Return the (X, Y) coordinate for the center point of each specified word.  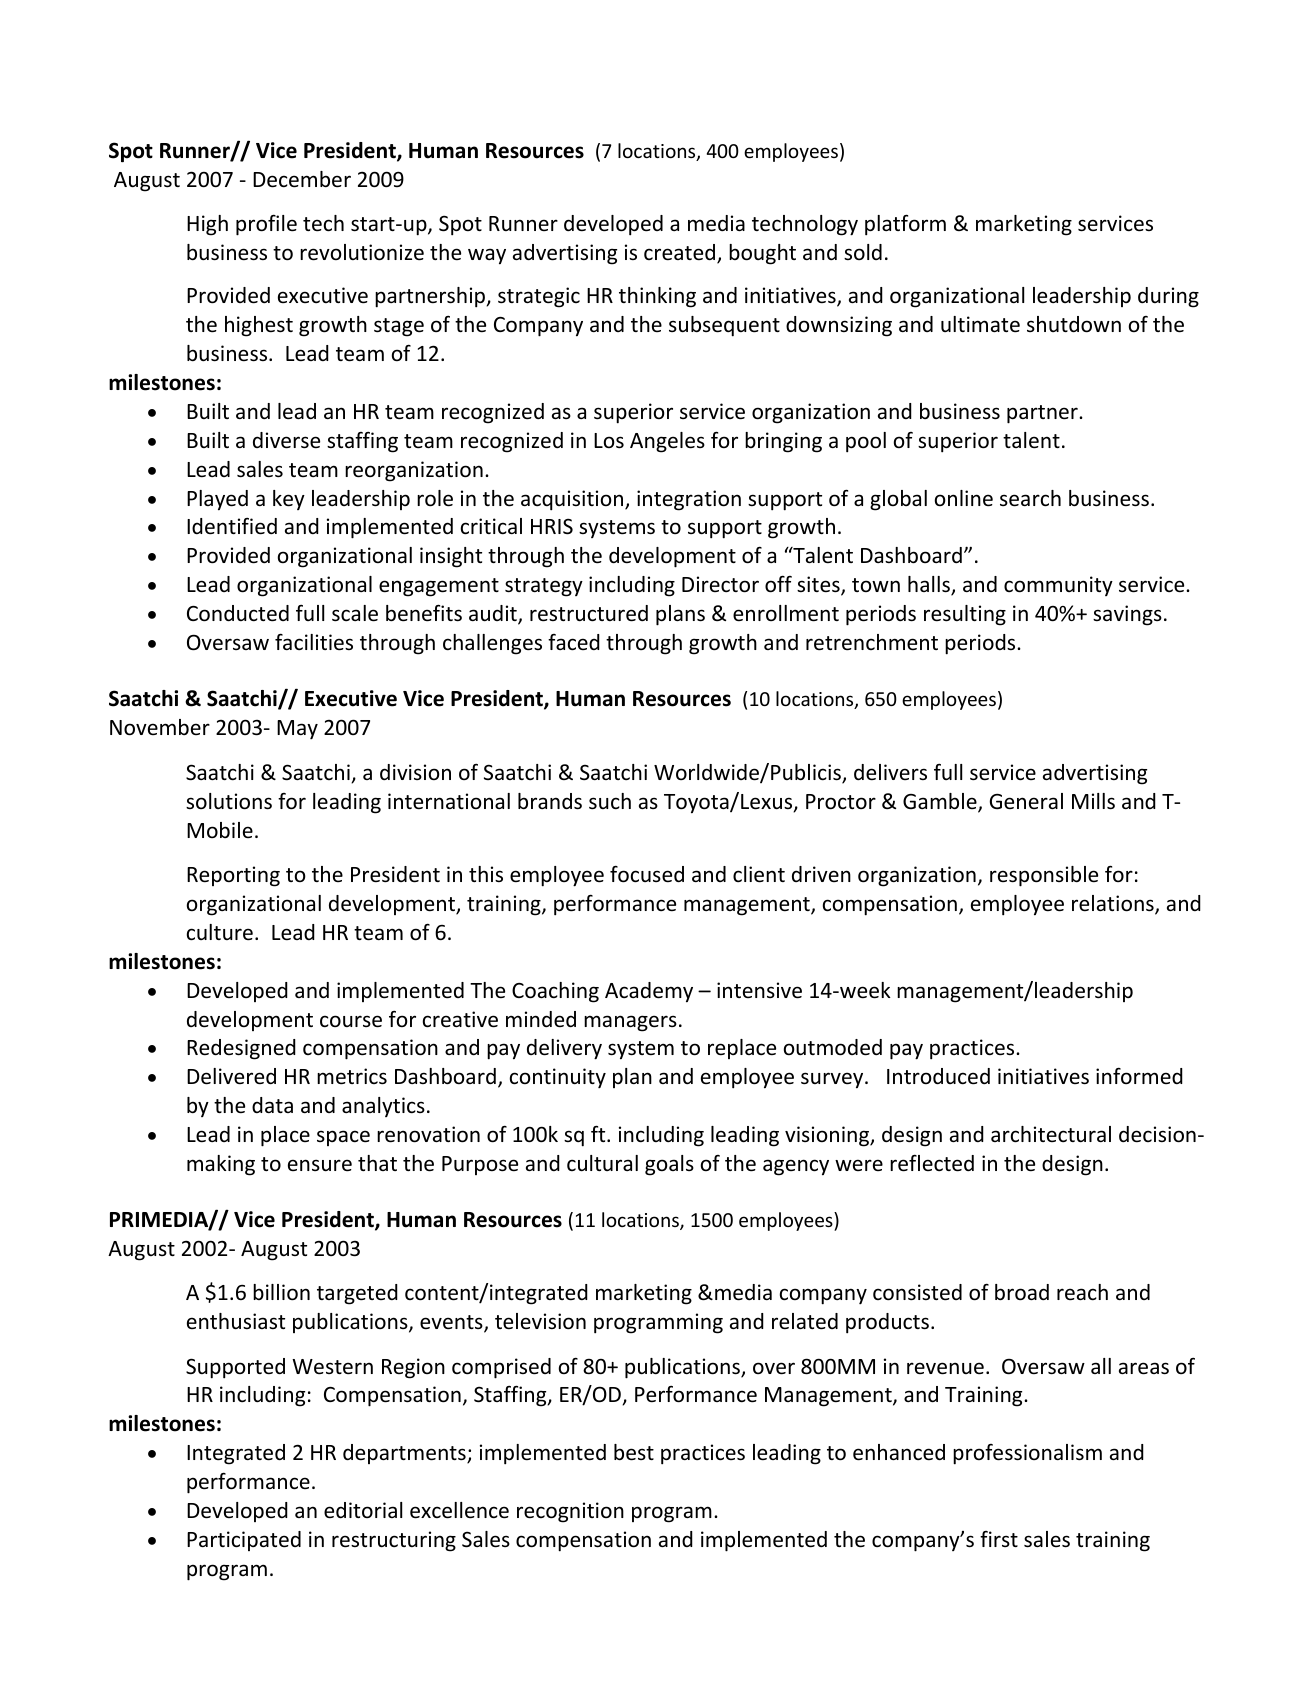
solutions (229, 801)
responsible (1044, 876)
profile (266, 225)
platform (905, 225)
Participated (244, 1541)
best (634, 1452)
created (681, 253)
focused (647, 874)
